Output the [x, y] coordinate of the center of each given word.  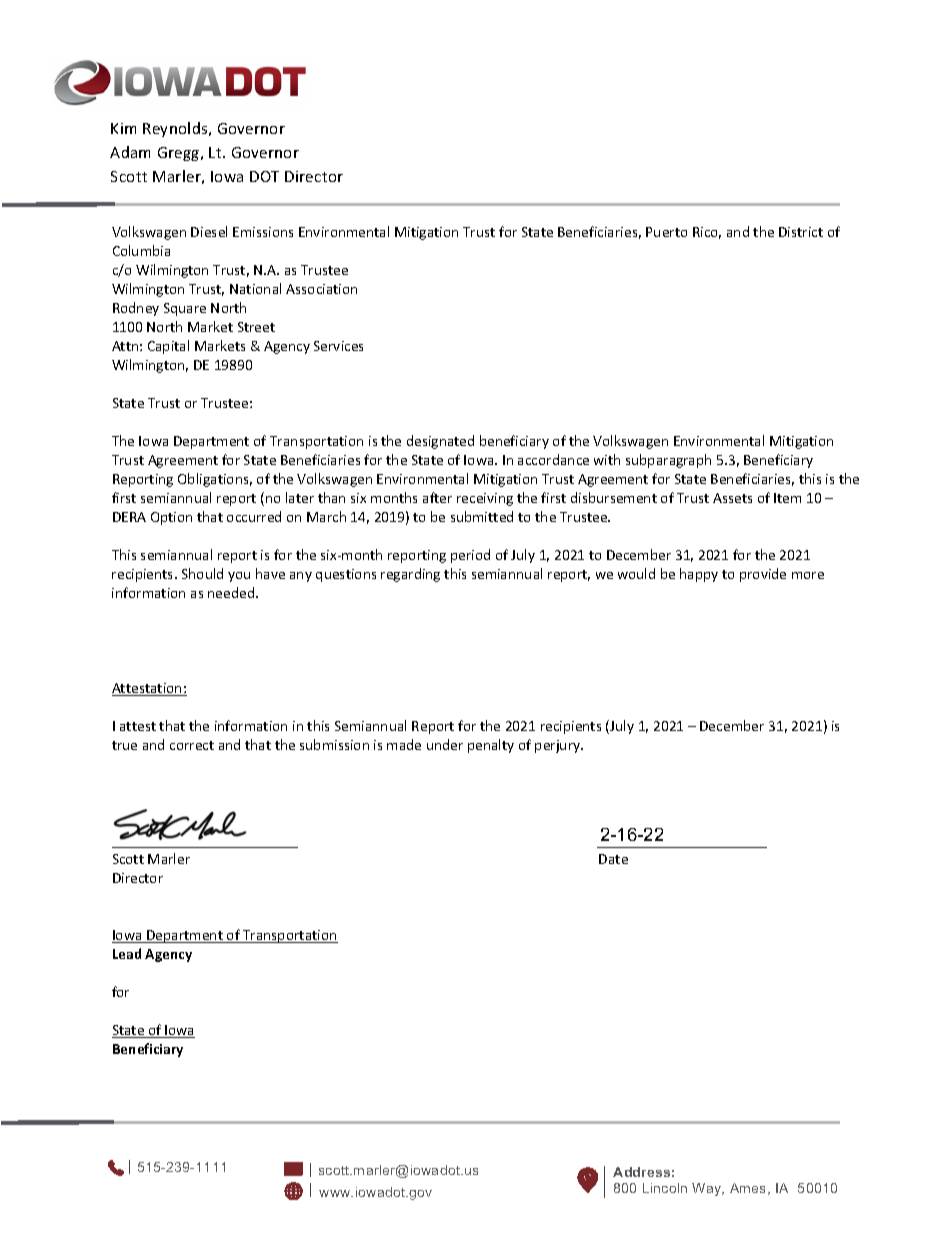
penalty [491, 746]
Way [708, 1189]
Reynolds [176, 129]
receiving [485, 499]
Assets [732, 498]
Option [171, 518]
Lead [127, 953]
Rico [707, 233]
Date [613, 859]
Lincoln [665, 1188]
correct [192, 745]
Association [321, 289]
